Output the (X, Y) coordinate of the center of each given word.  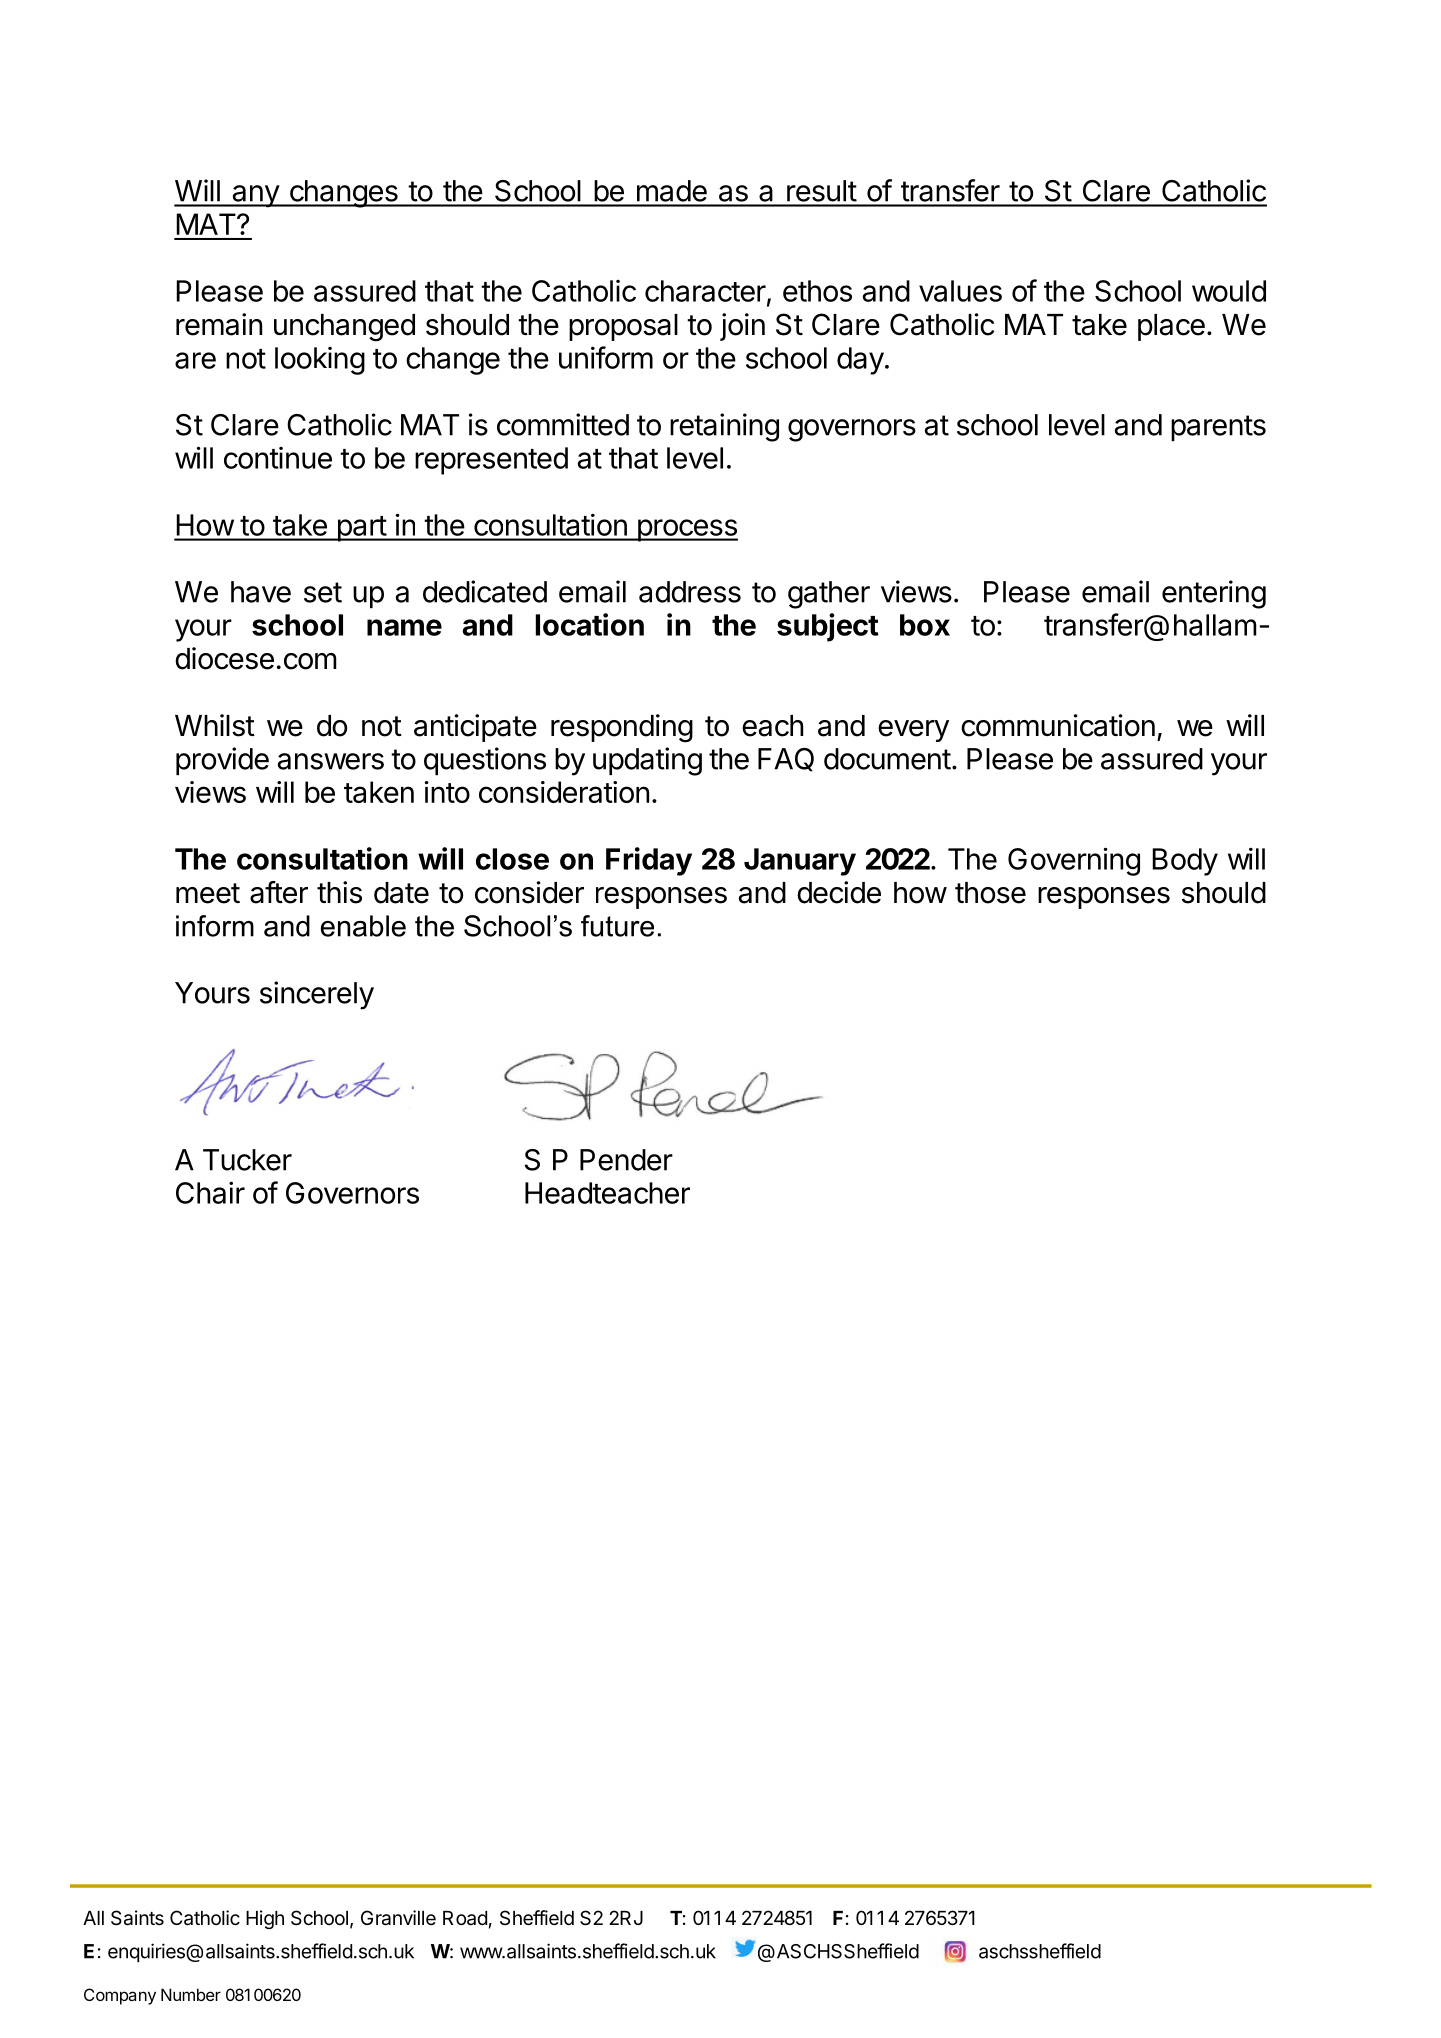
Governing (1074, 861)
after (279, 892)
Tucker (247, 1160)
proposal (623, 327)
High (265, 1919)
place (1171, 327)
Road (465, 1918)
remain (219, 324)
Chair (210, 1192)
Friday (649, 861)
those (990, 893)
